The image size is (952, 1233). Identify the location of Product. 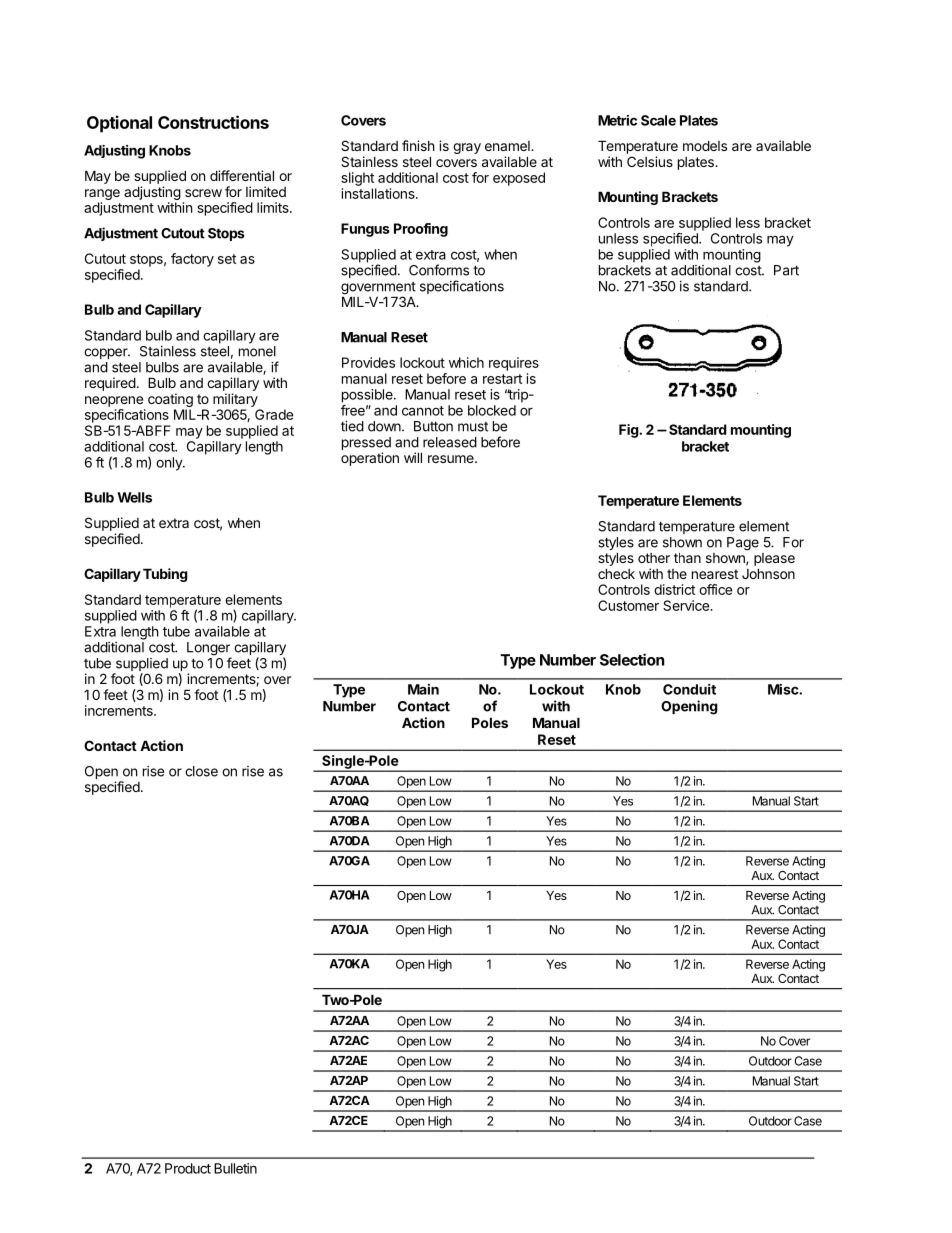
(188, 1168).
